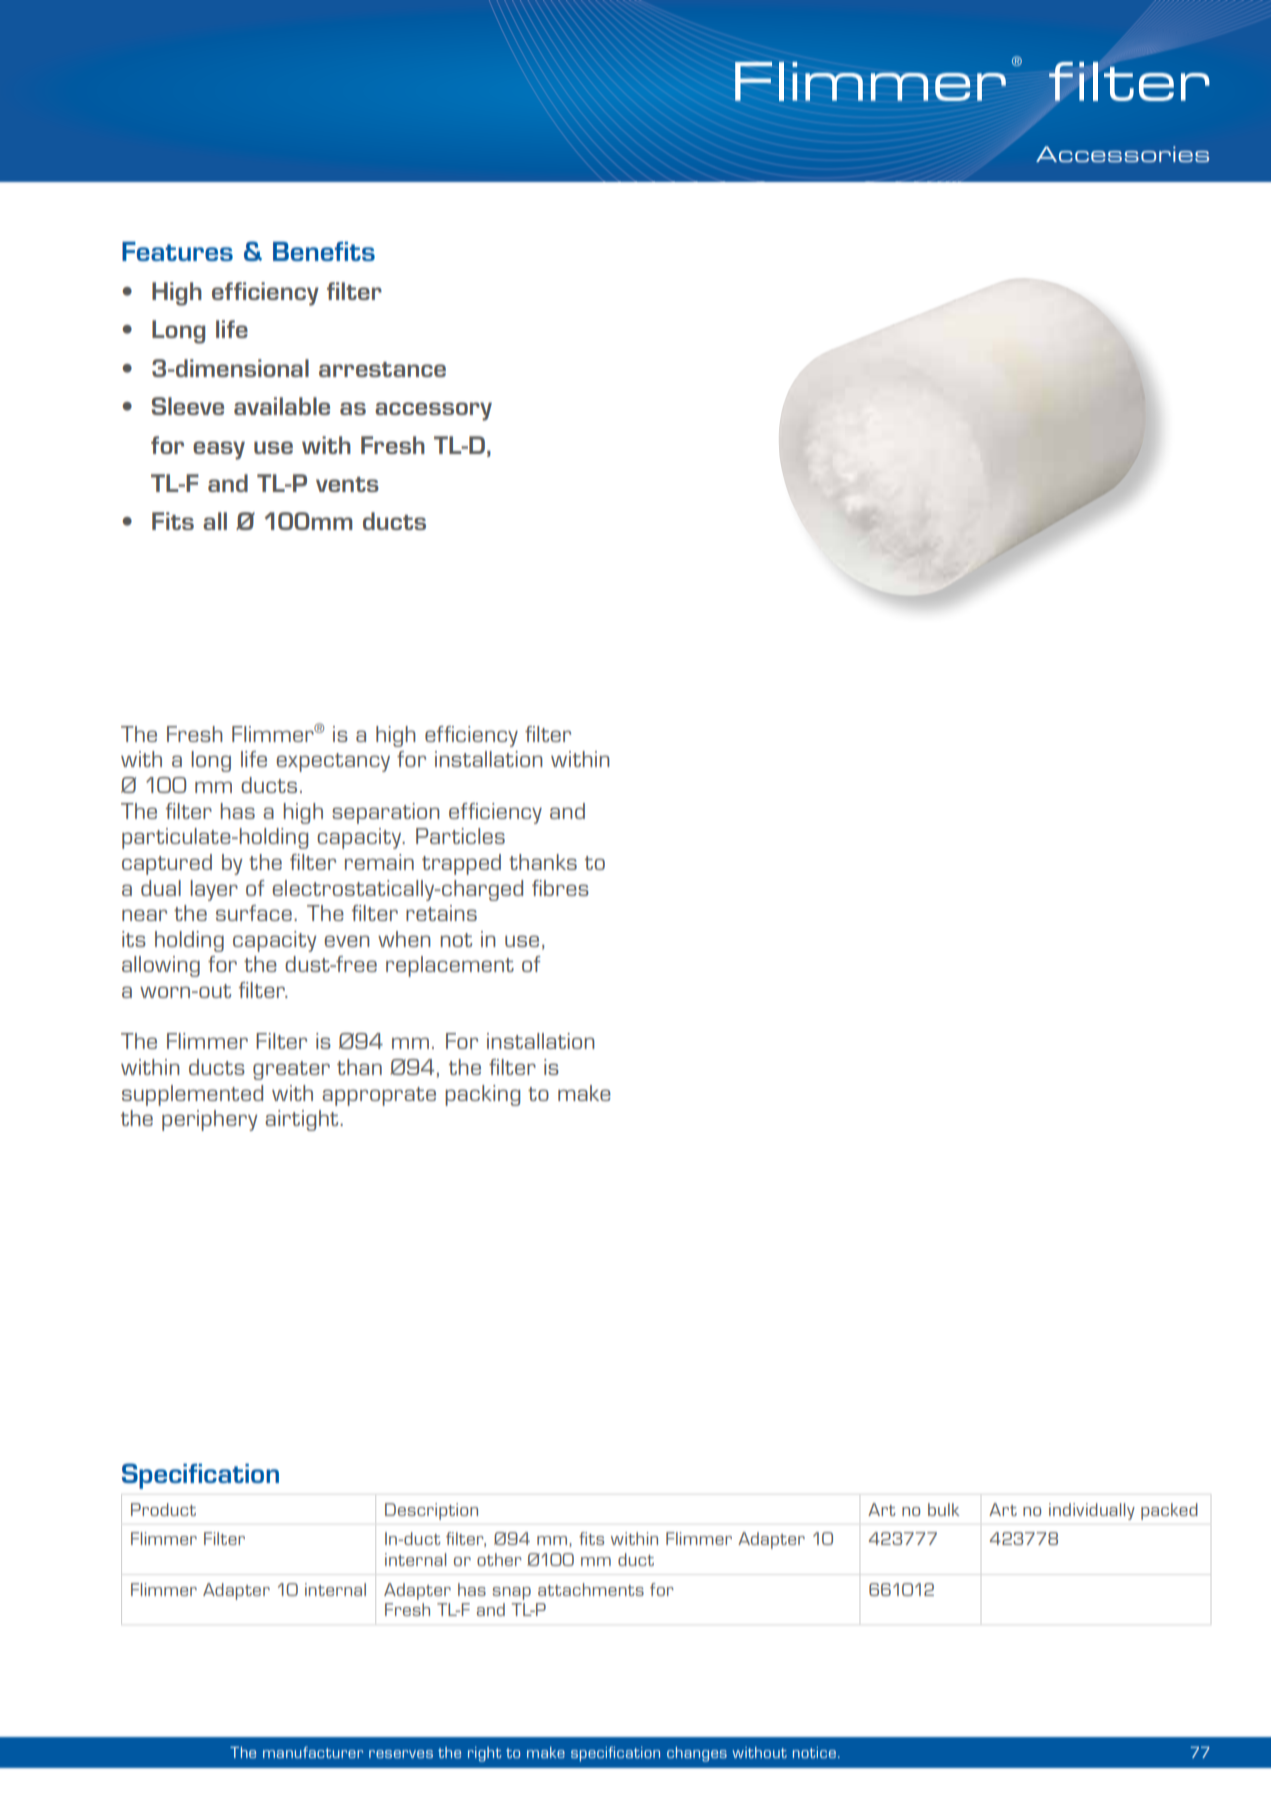 The height and width of the image is (1798, 1271). What do you see at coordinates (560, 888) in the image?
I see `fibres` at bounding box center [560, 888].
